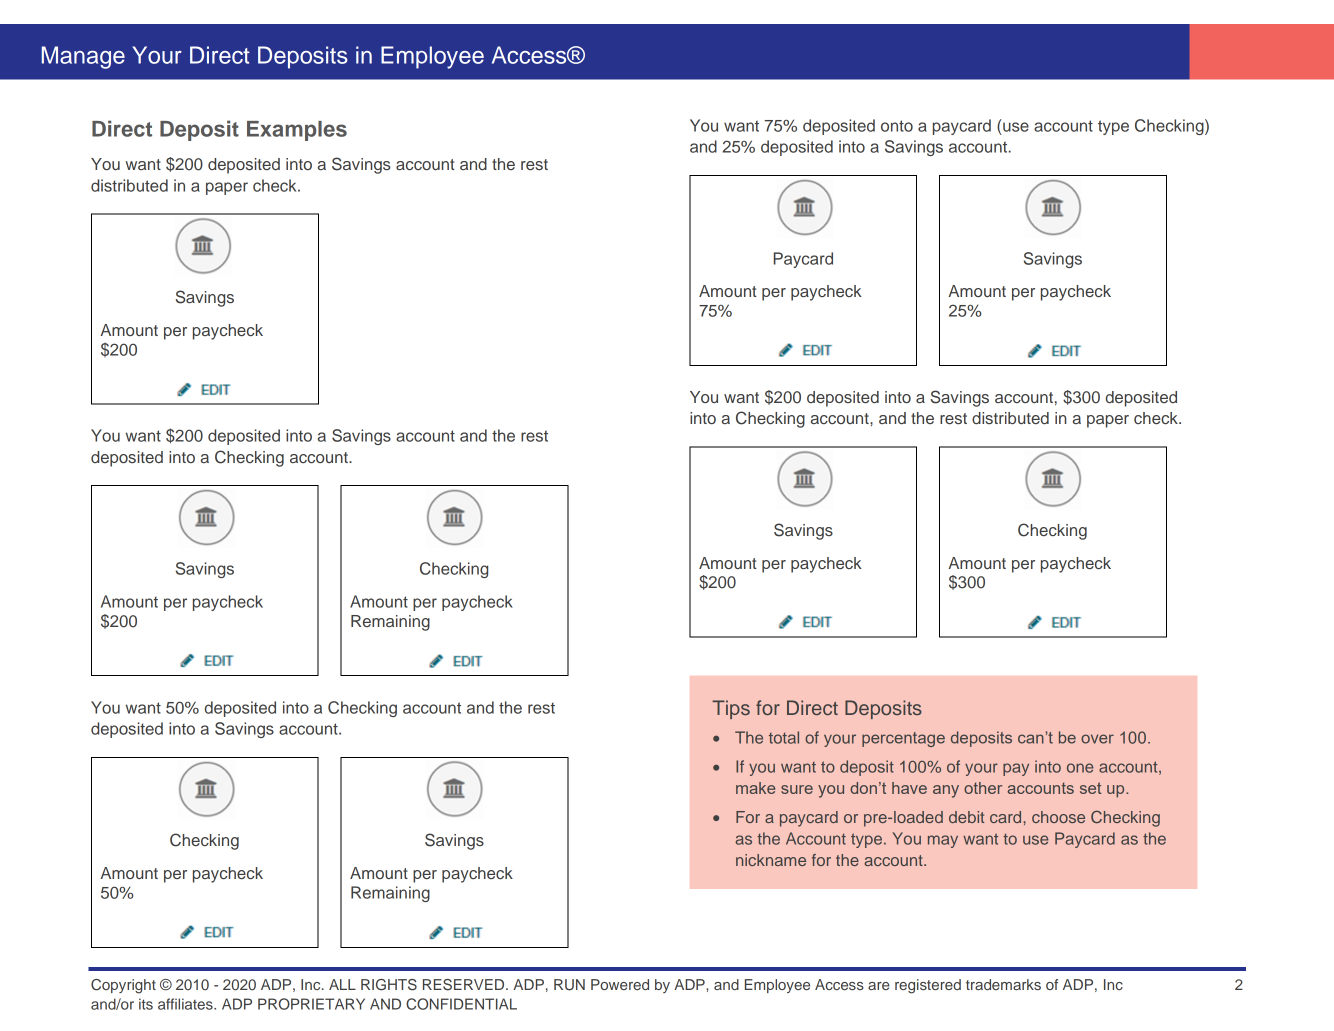  What do you see at coordinates (83, 57) in the image?
I see `Manage` at bounding box center [83, 57].
